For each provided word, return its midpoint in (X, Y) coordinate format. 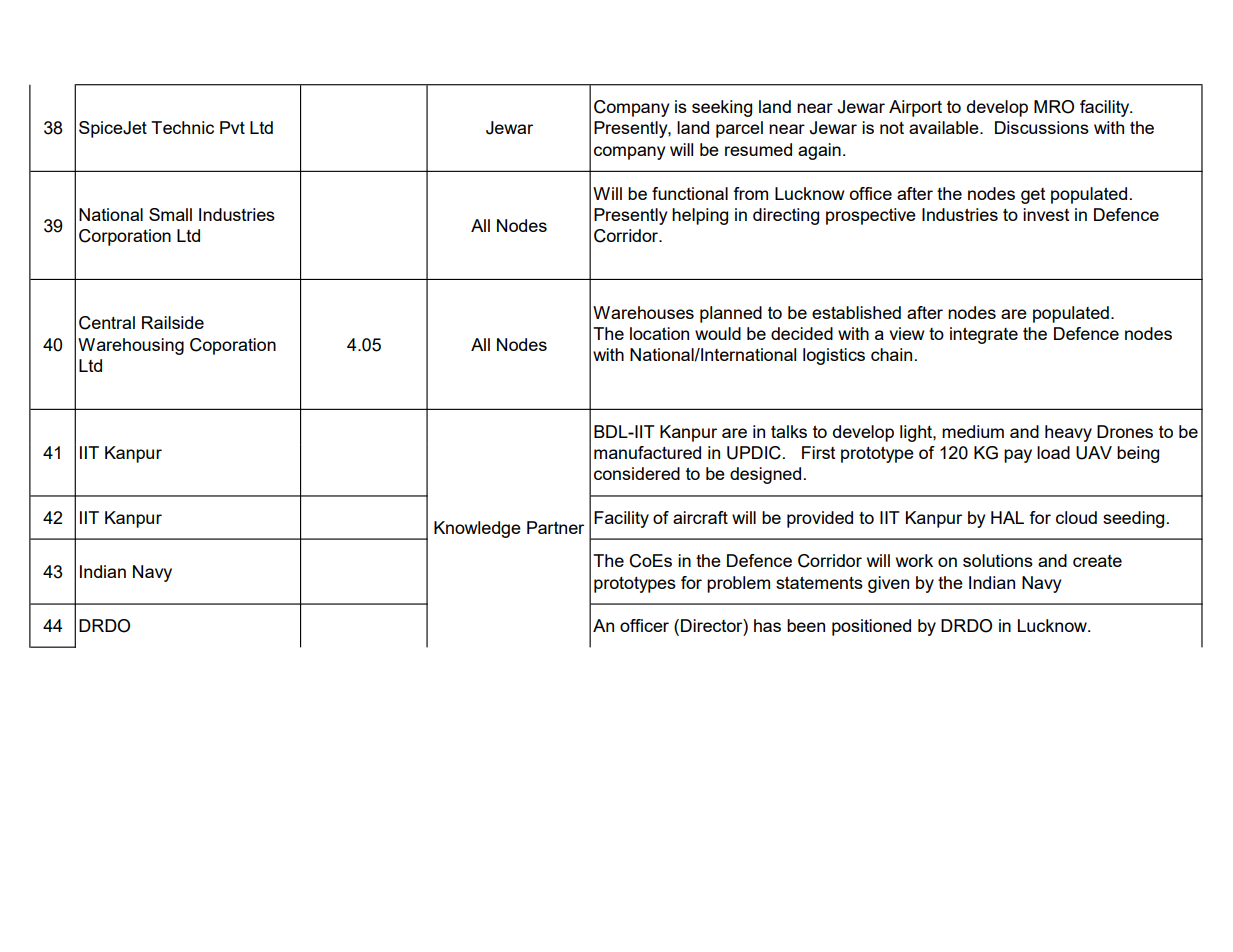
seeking (722, 108)
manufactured (647, 452)
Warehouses (643, 312)
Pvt (232, 127)
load (1053, 452)
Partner (555, 527)
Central (107, 323)
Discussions (1042, 127)
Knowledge (477, 529)
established (856, 312)
